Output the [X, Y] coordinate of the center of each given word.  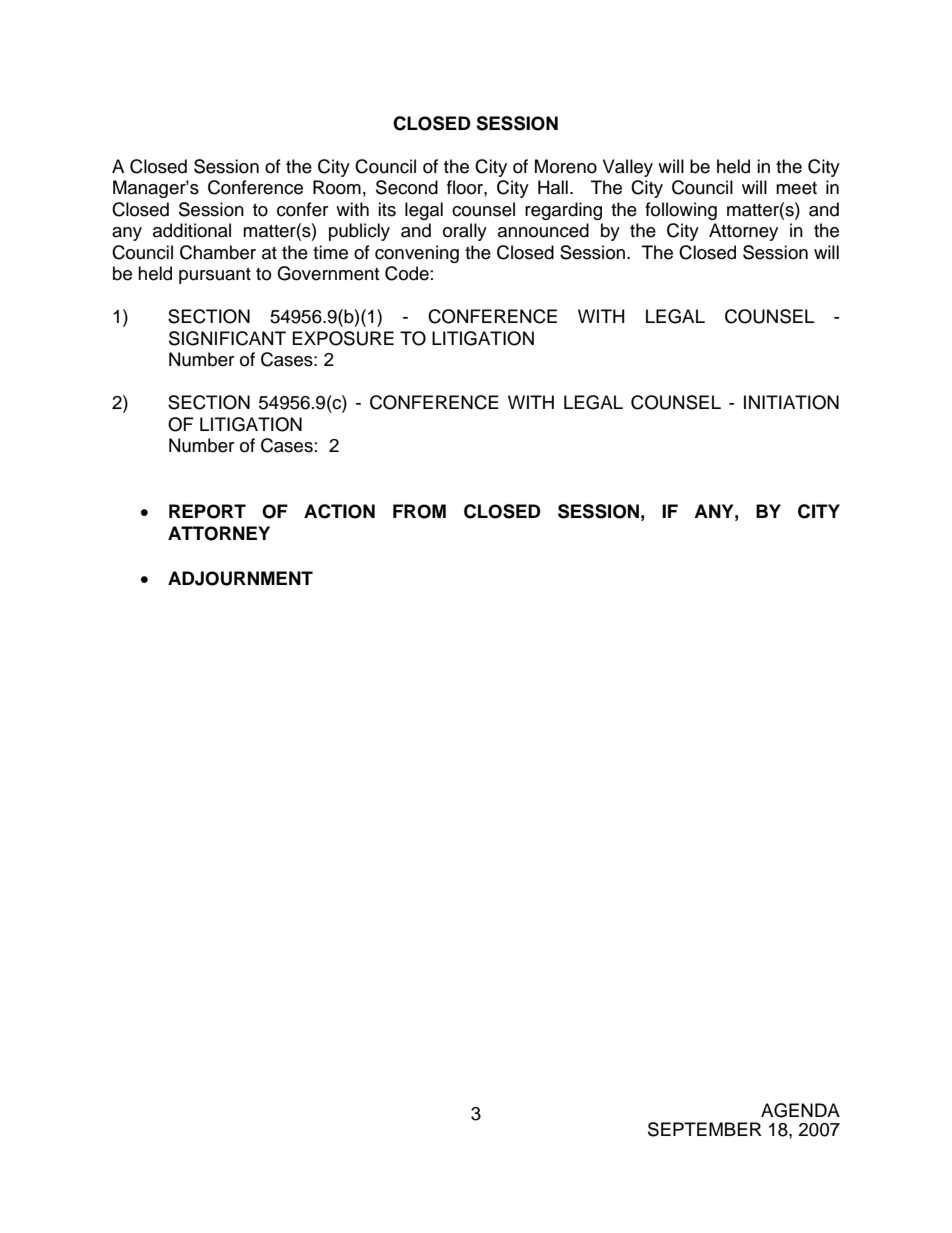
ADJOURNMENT [240, 578]
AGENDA [800, 1110]
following [681, 211]
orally [465, 232]
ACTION [339, 511]
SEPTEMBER [705, 1129]
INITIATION [791, 402]
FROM [419, 511]
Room [337, 187]
